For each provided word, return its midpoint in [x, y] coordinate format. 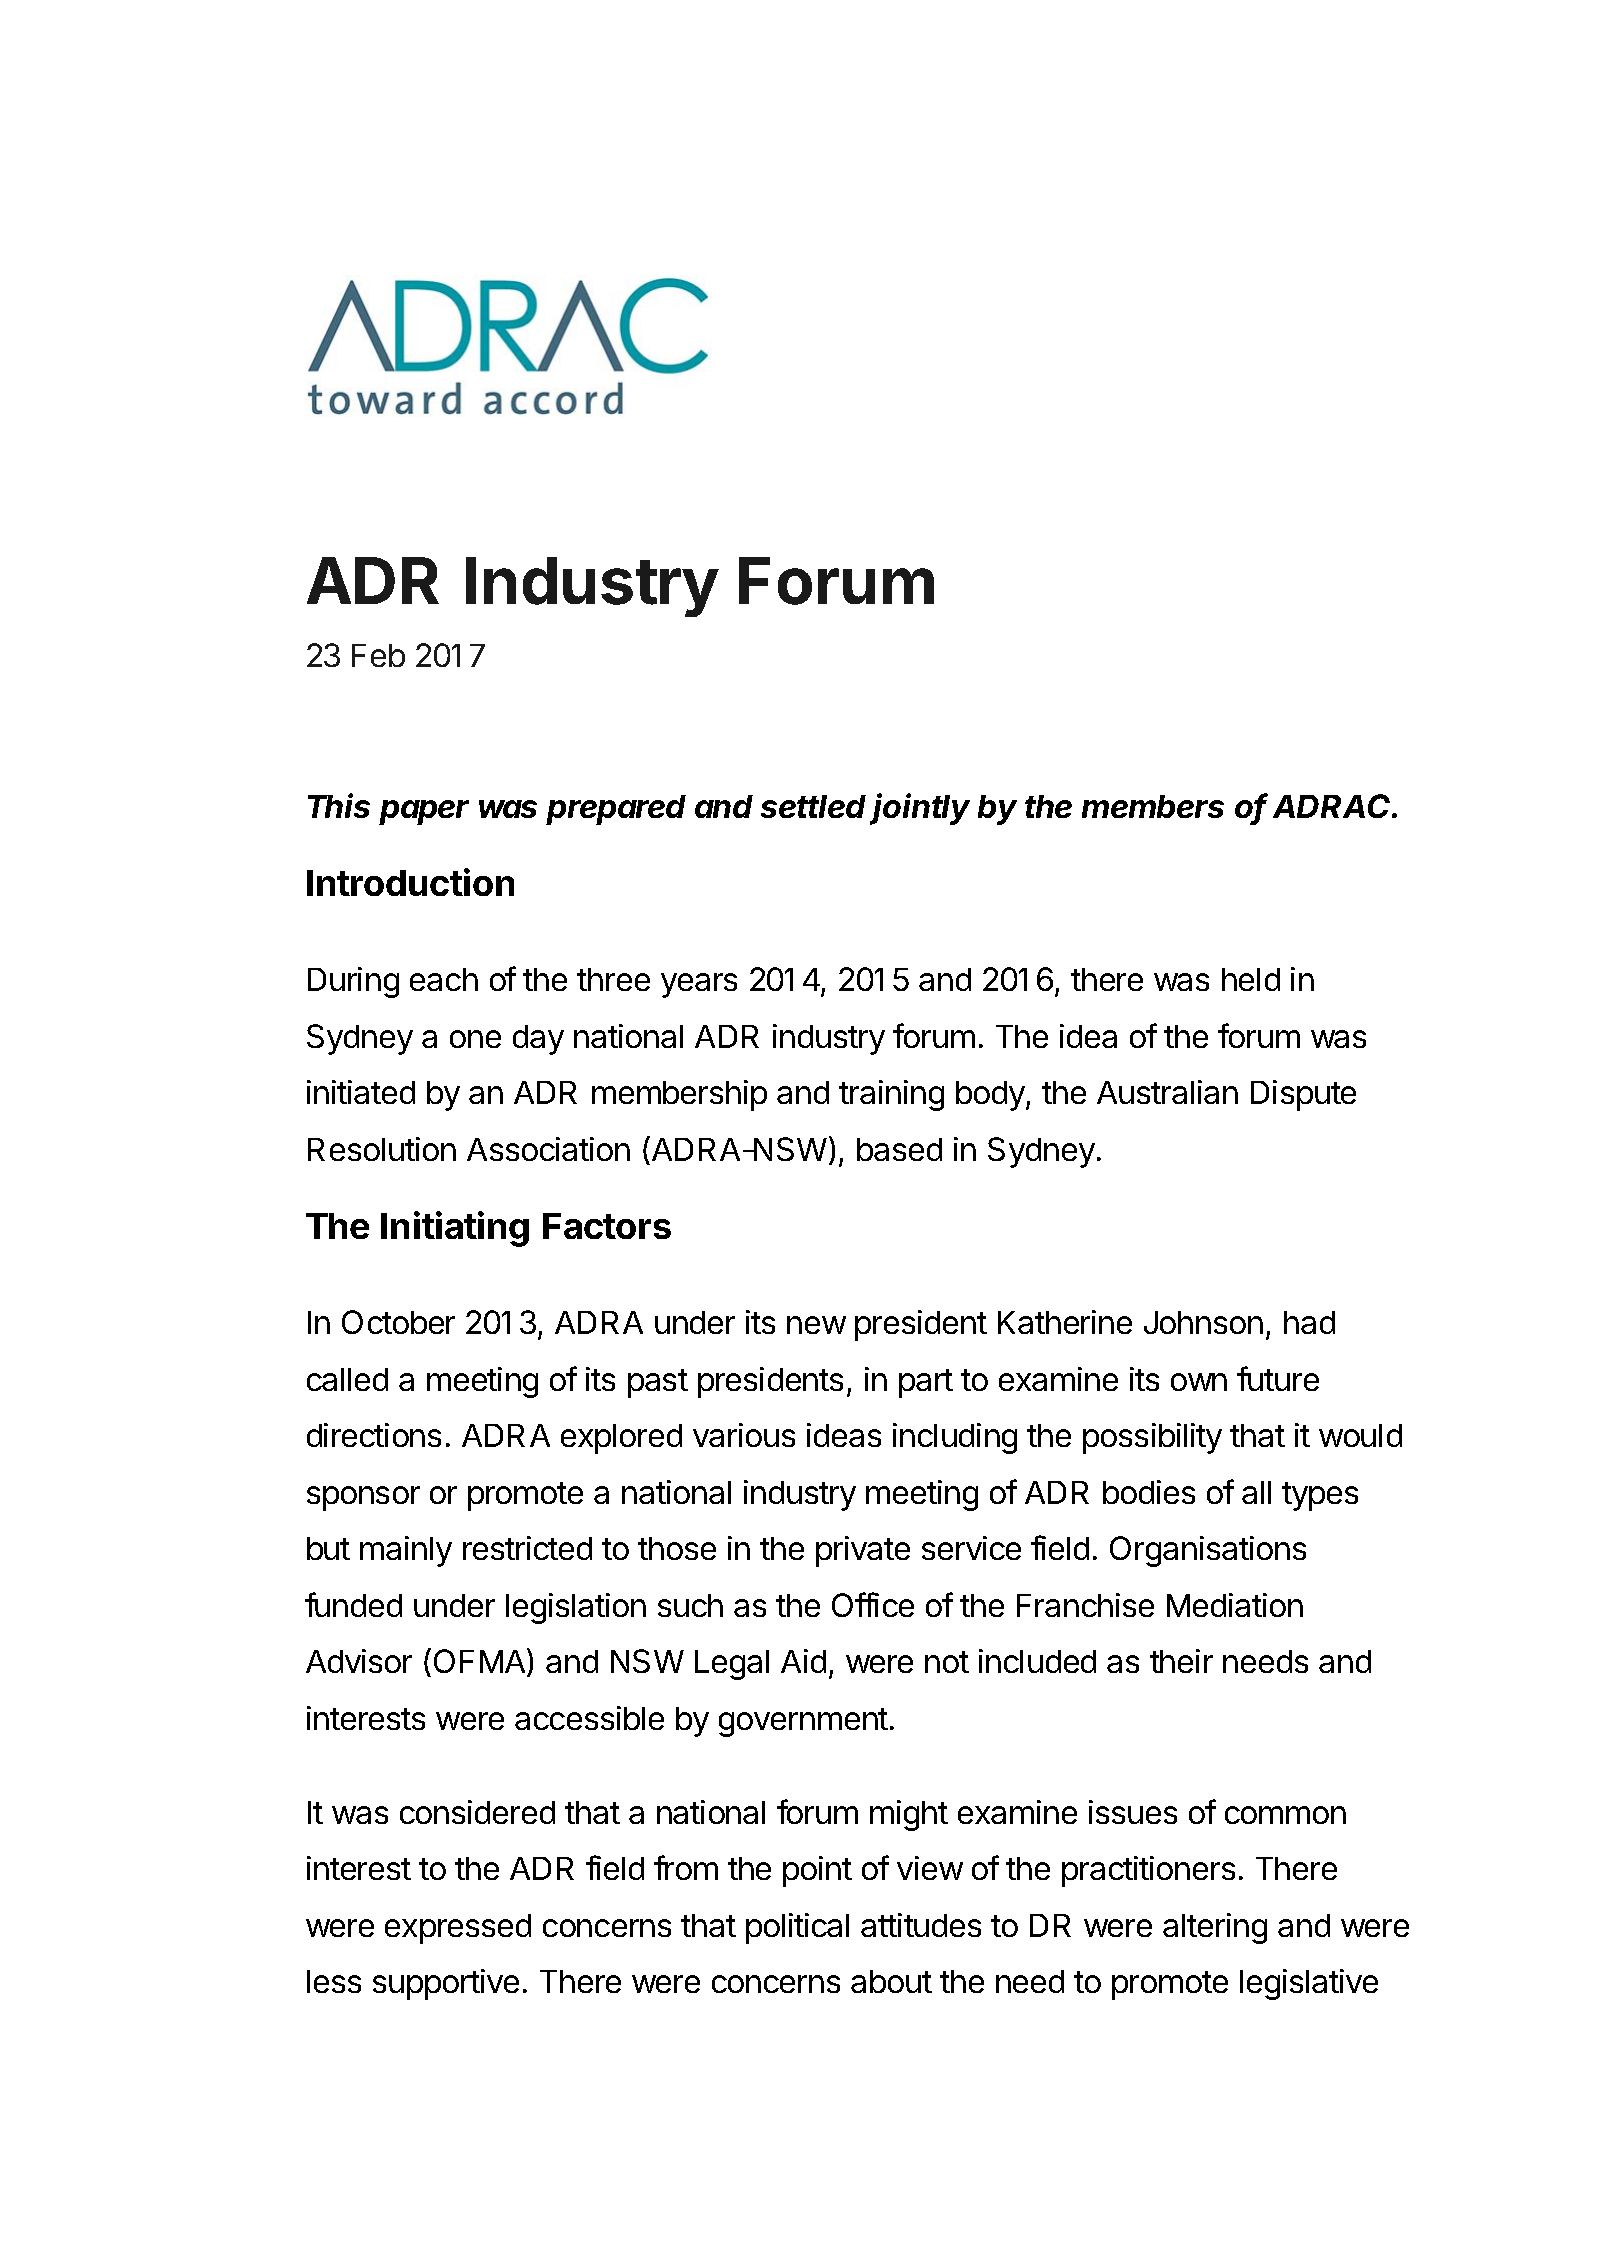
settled [813, 806]
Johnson [1203, 1322]
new [816, 1325]
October [398, 1322]
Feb [378, 655]
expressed [458, 1929]
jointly [920, 809]
